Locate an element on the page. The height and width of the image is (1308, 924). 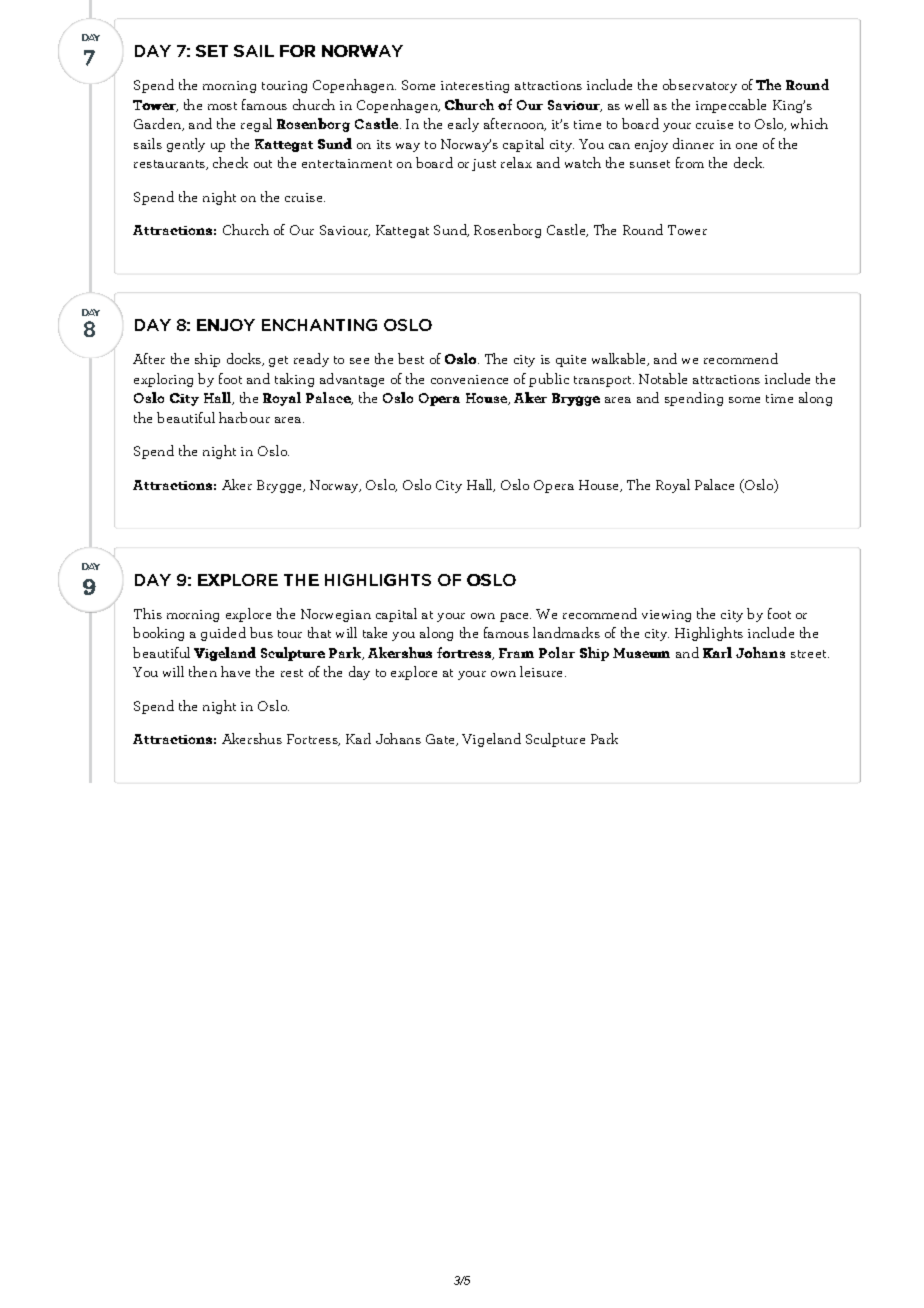
street is located at coordinates (810, 654).
